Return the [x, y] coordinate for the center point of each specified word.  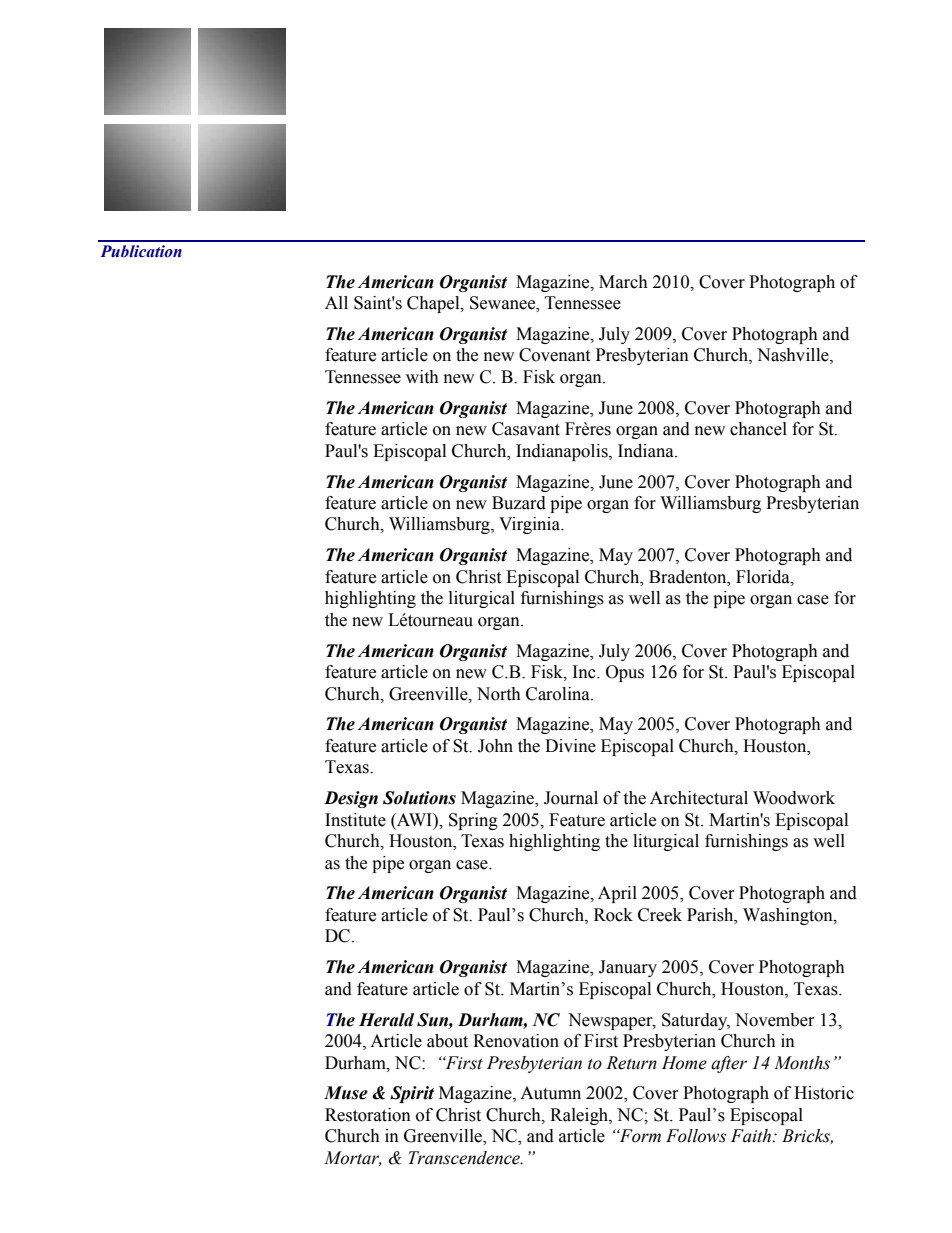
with [422, 377]
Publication [141, 251]
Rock [613, 915]
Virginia [531, 525]
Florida [764, 577]
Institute [355, 820]
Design [351, 799]
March [623, 282]
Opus [625, 673]
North [499, 694]
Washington [789, 916]
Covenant [554, 355]
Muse [346, 1093]
